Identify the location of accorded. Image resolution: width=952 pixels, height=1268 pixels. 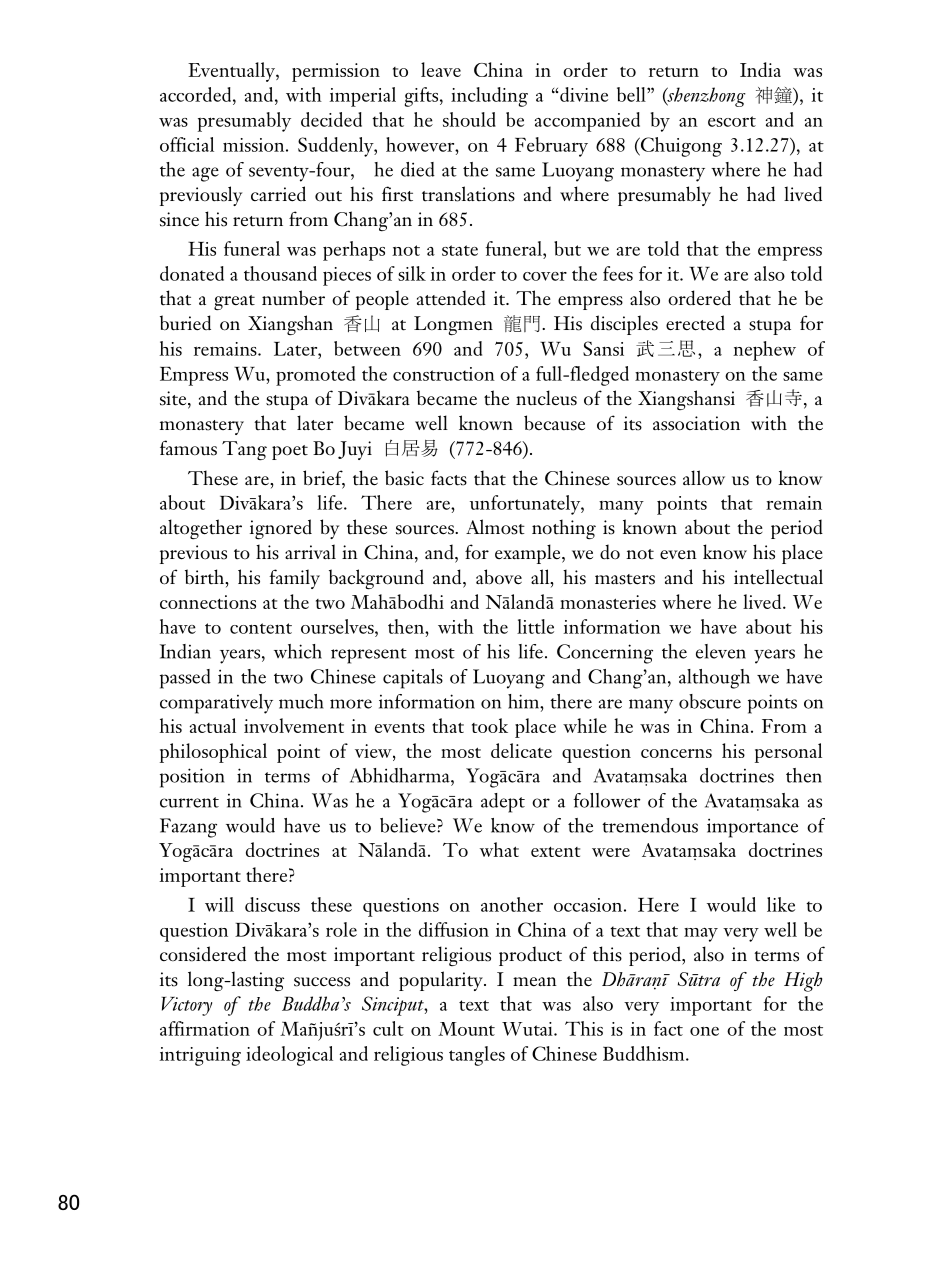
(197, 94).
